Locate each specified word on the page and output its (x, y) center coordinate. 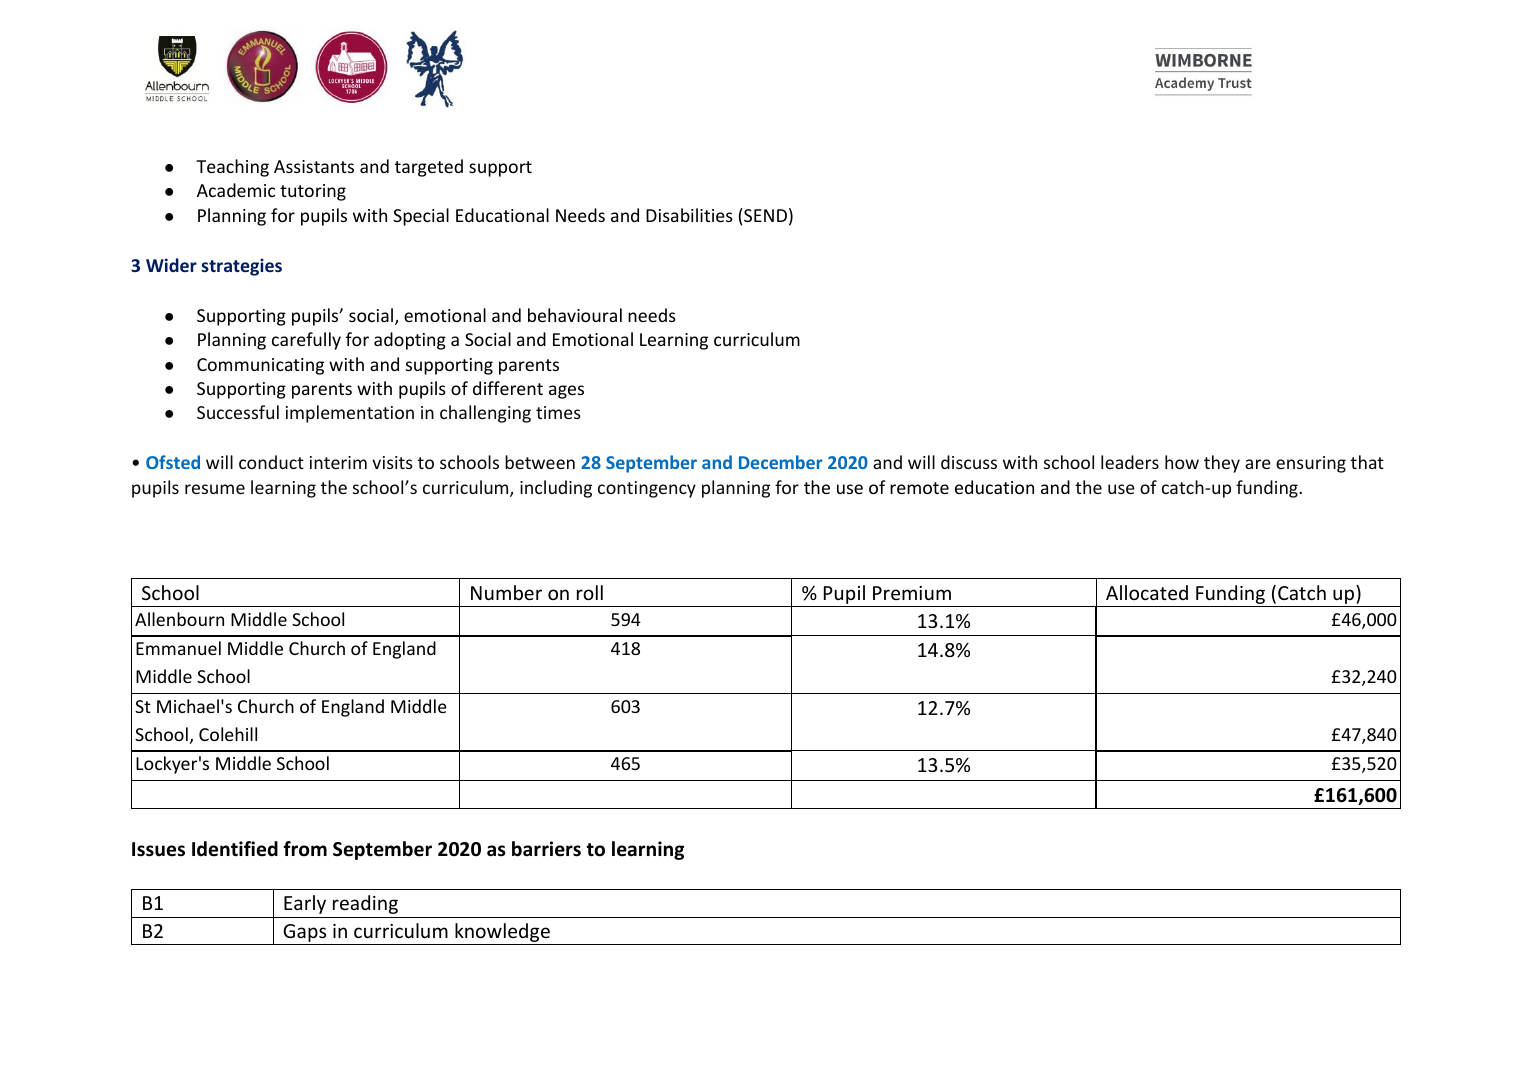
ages (566, 392)
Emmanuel (178, 648)
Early (305, 904)
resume (215, 489)
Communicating (260, 366)
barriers (546, 849)
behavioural (575, 315)
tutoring (313, 192)
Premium (912, 593)
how (1182, 462)
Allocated (1147, 592)
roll (590, 592)
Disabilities (689, 215)
